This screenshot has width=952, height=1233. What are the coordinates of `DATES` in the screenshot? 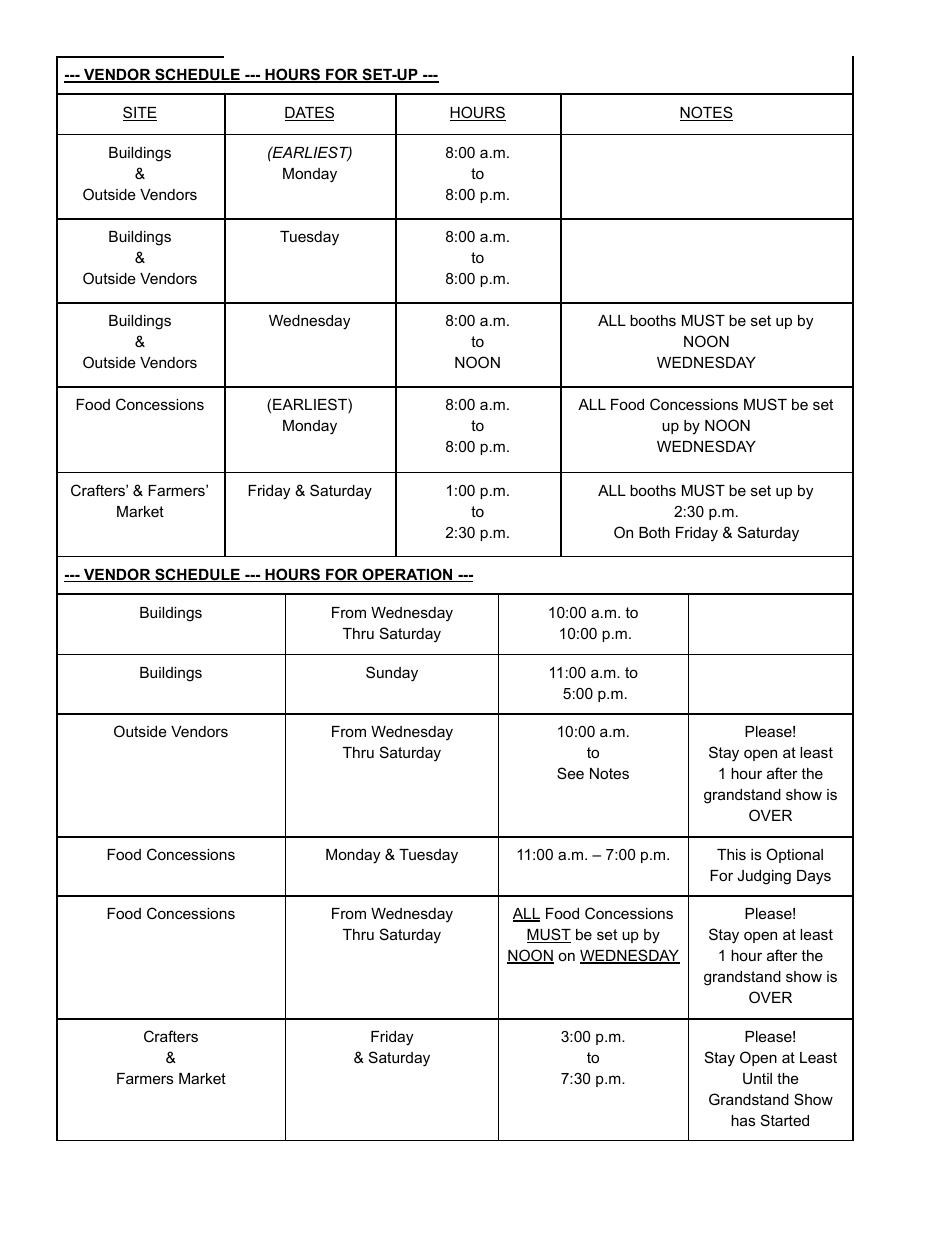 It's located at (309, 113).
